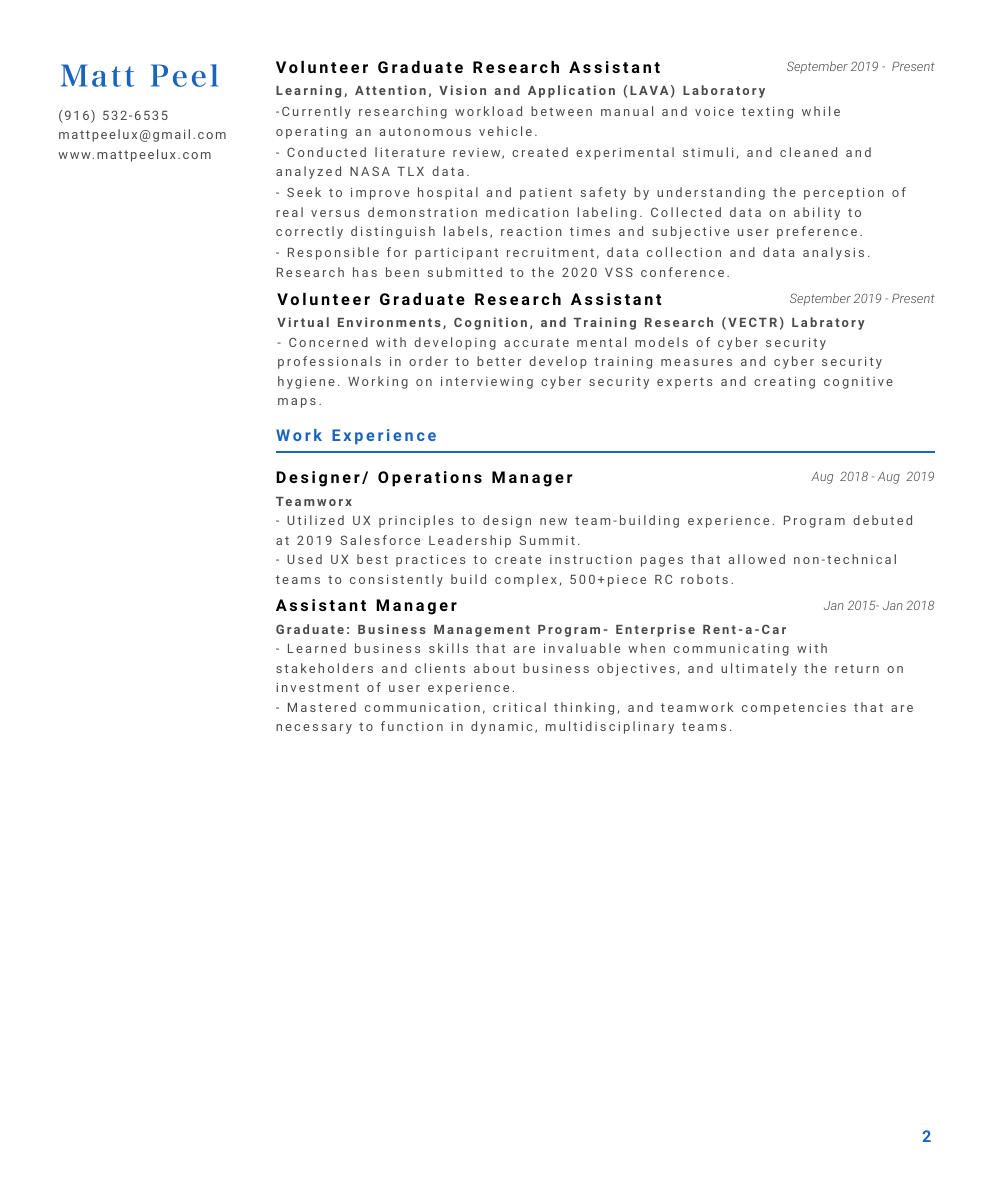  I want to click on experts, so click(684, 383).
